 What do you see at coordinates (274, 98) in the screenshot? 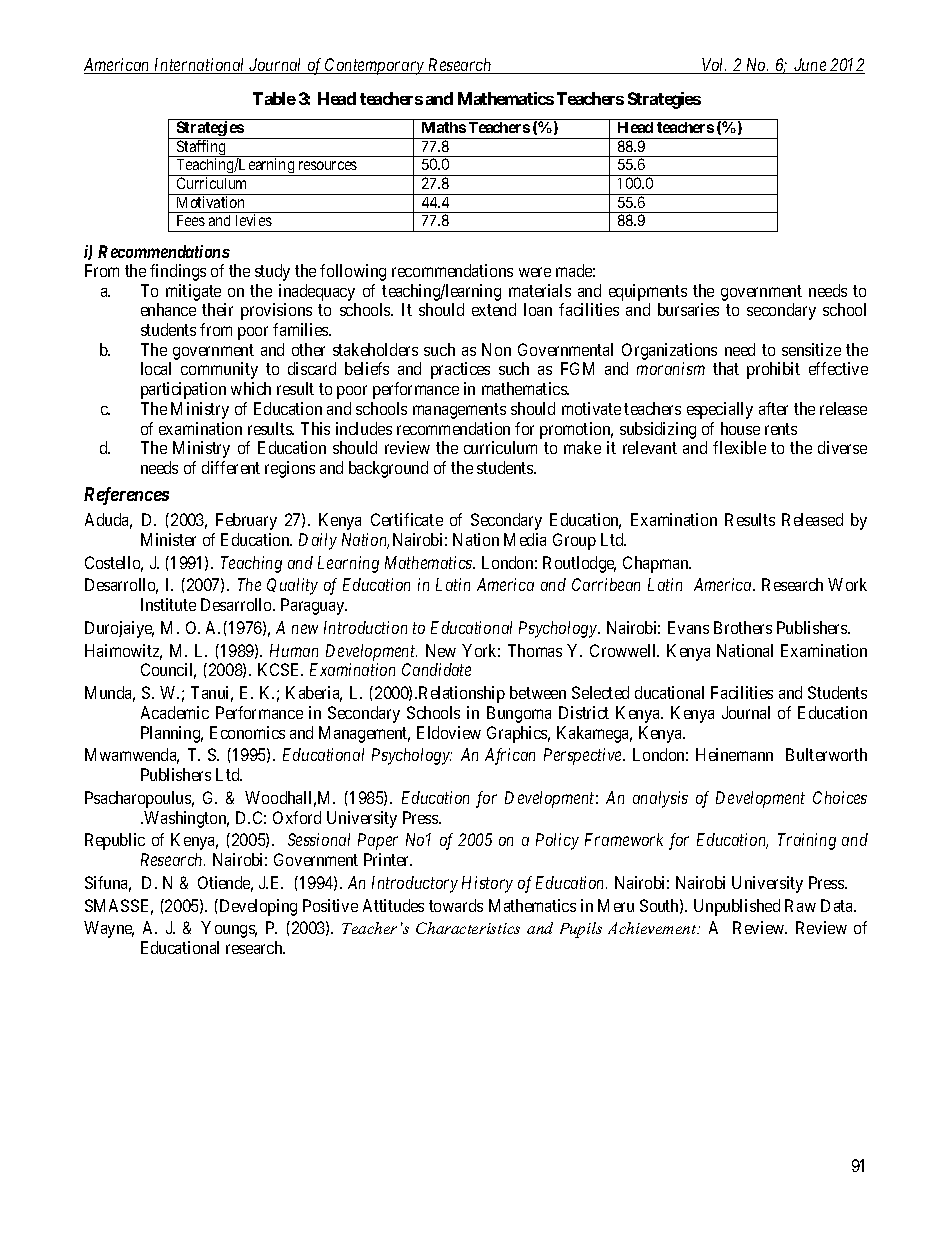
I see `Table` at bounding box center [274, 98].
